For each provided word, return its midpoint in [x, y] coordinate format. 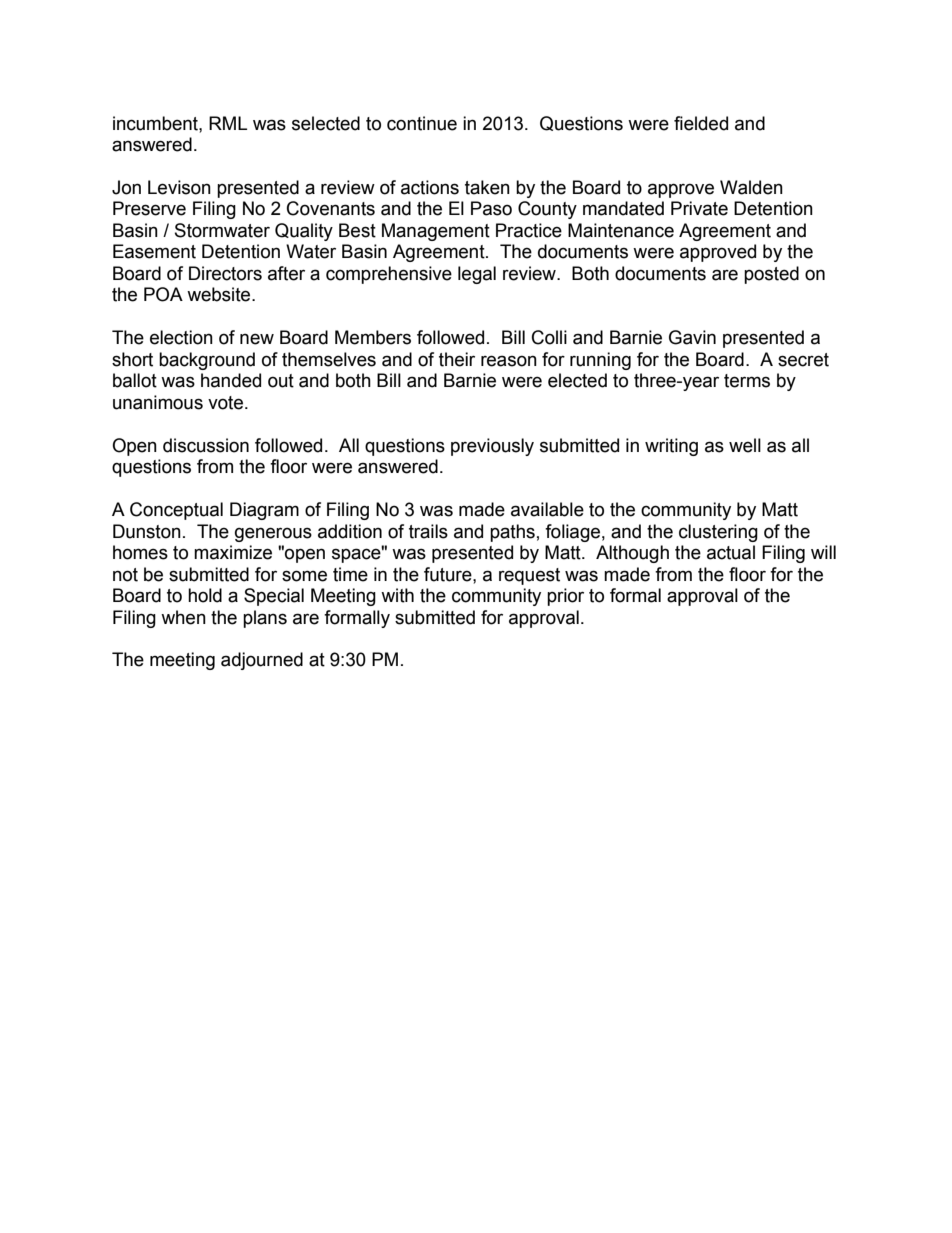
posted [771, 275]
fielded [701, 123]
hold [205, 595]
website [220, 294]
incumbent [156, 123]
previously [492, 447]
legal [477, 275]
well [745, 445]
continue [422, 123]
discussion [206, 445]
